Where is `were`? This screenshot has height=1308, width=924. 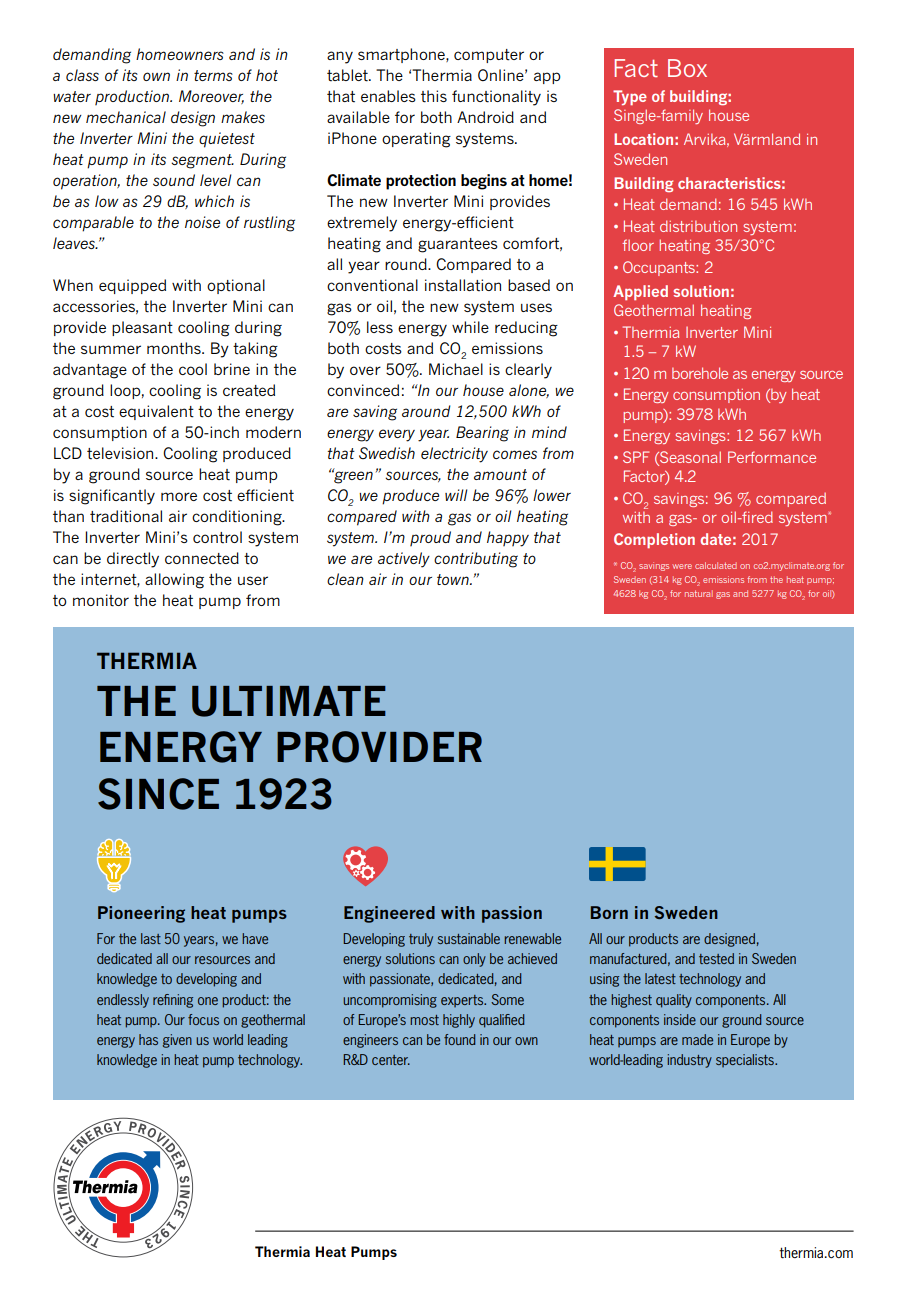 were is located at coordinates (682, 566).
